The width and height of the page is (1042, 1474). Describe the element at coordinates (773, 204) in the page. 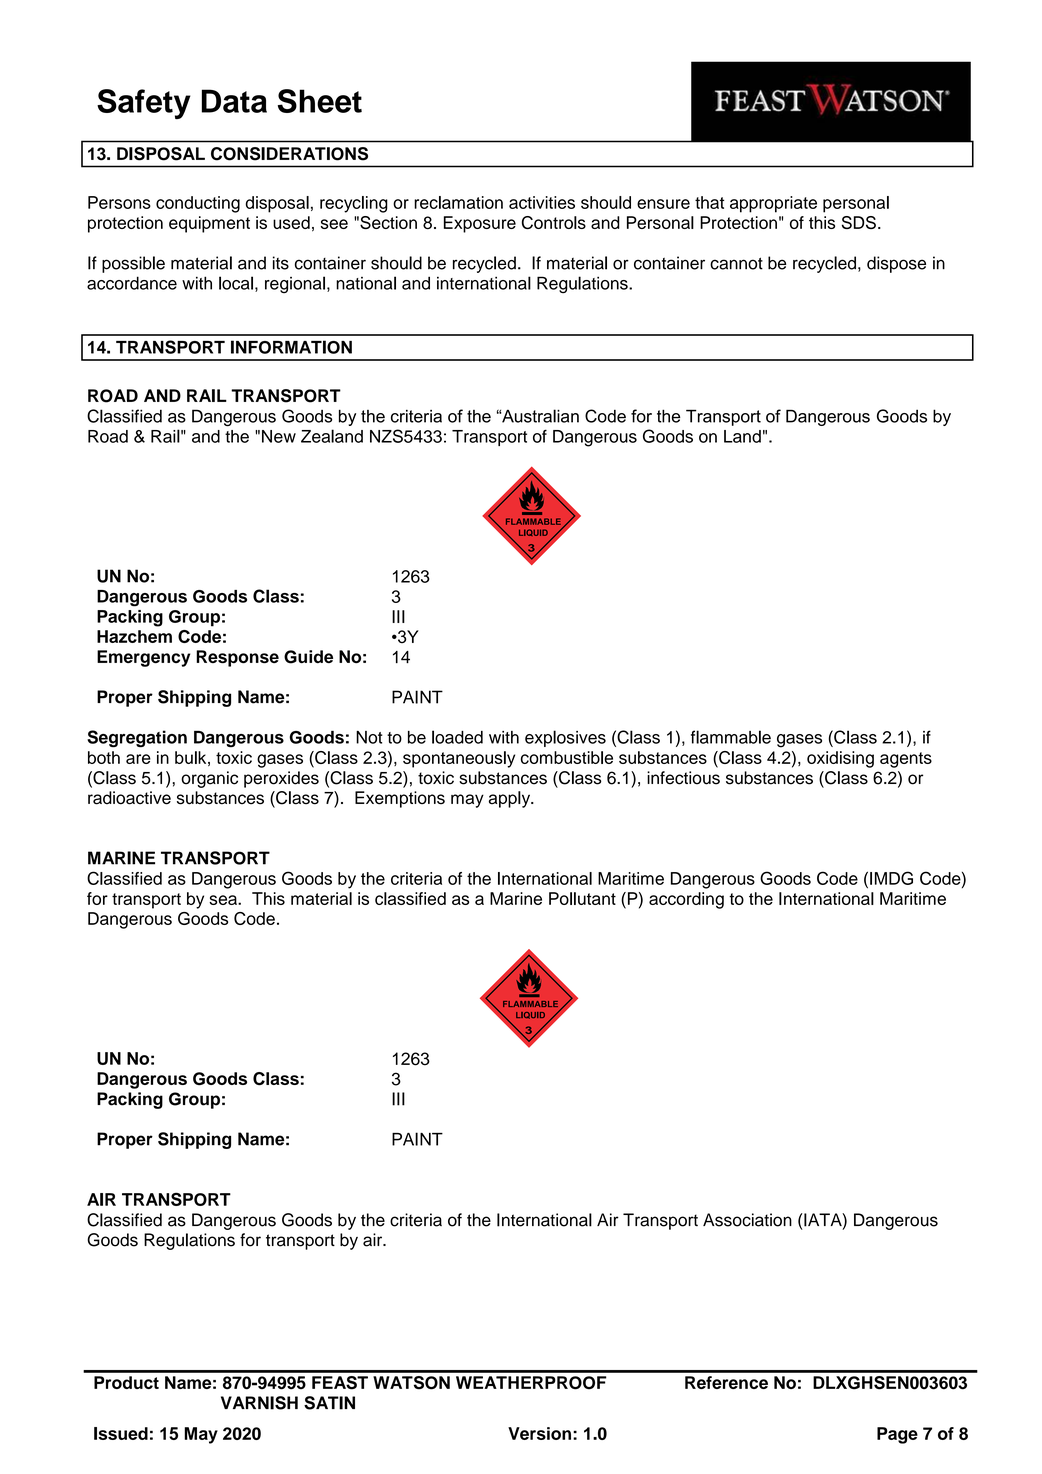

I see `appropriate` at that location.
